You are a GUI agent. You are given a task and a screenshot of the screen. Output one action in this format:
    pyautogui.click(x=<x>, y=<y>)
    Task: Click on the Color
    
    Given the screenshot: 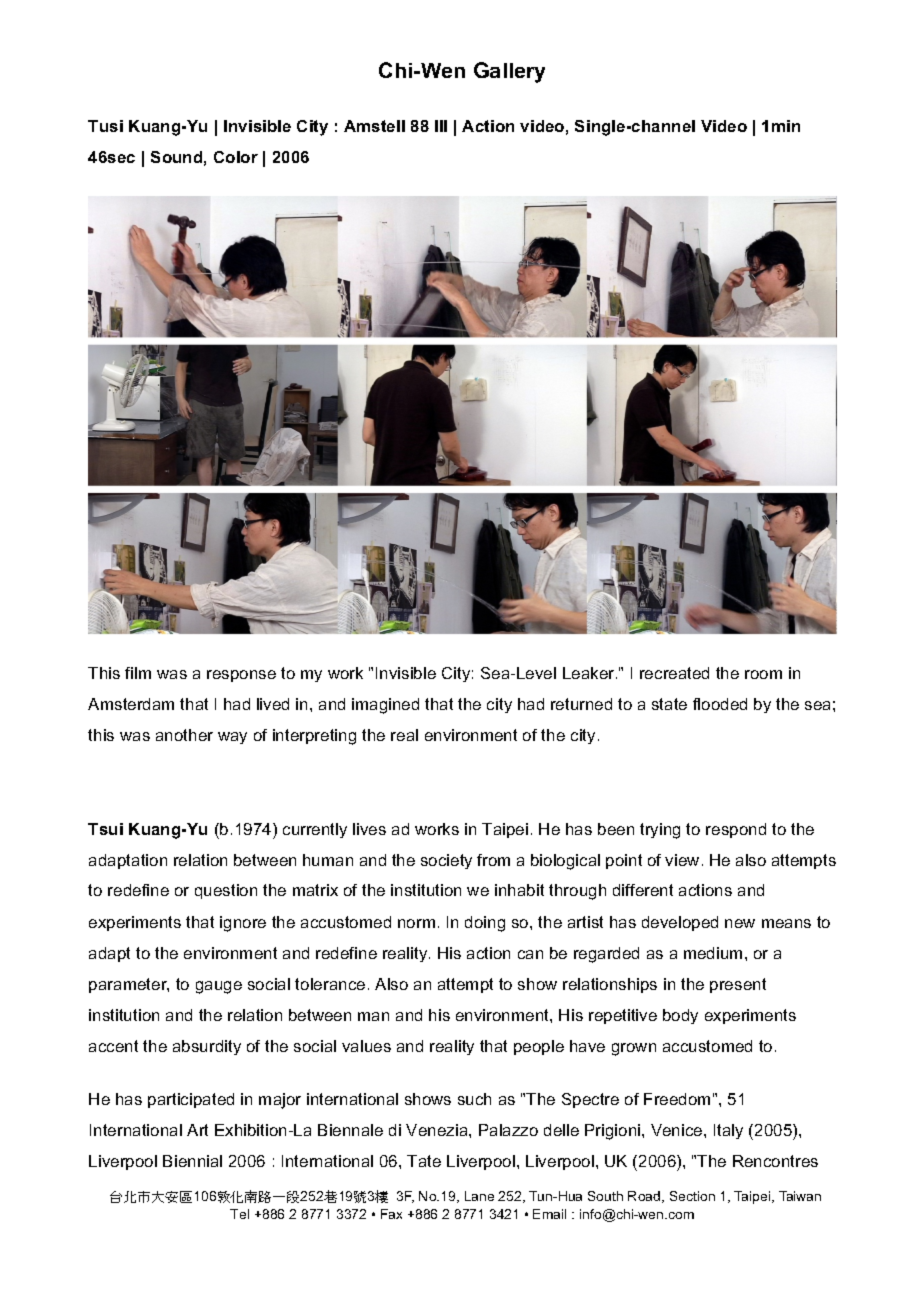 What is the action you would take?
    pyautogui.click(x=236, y=157)
